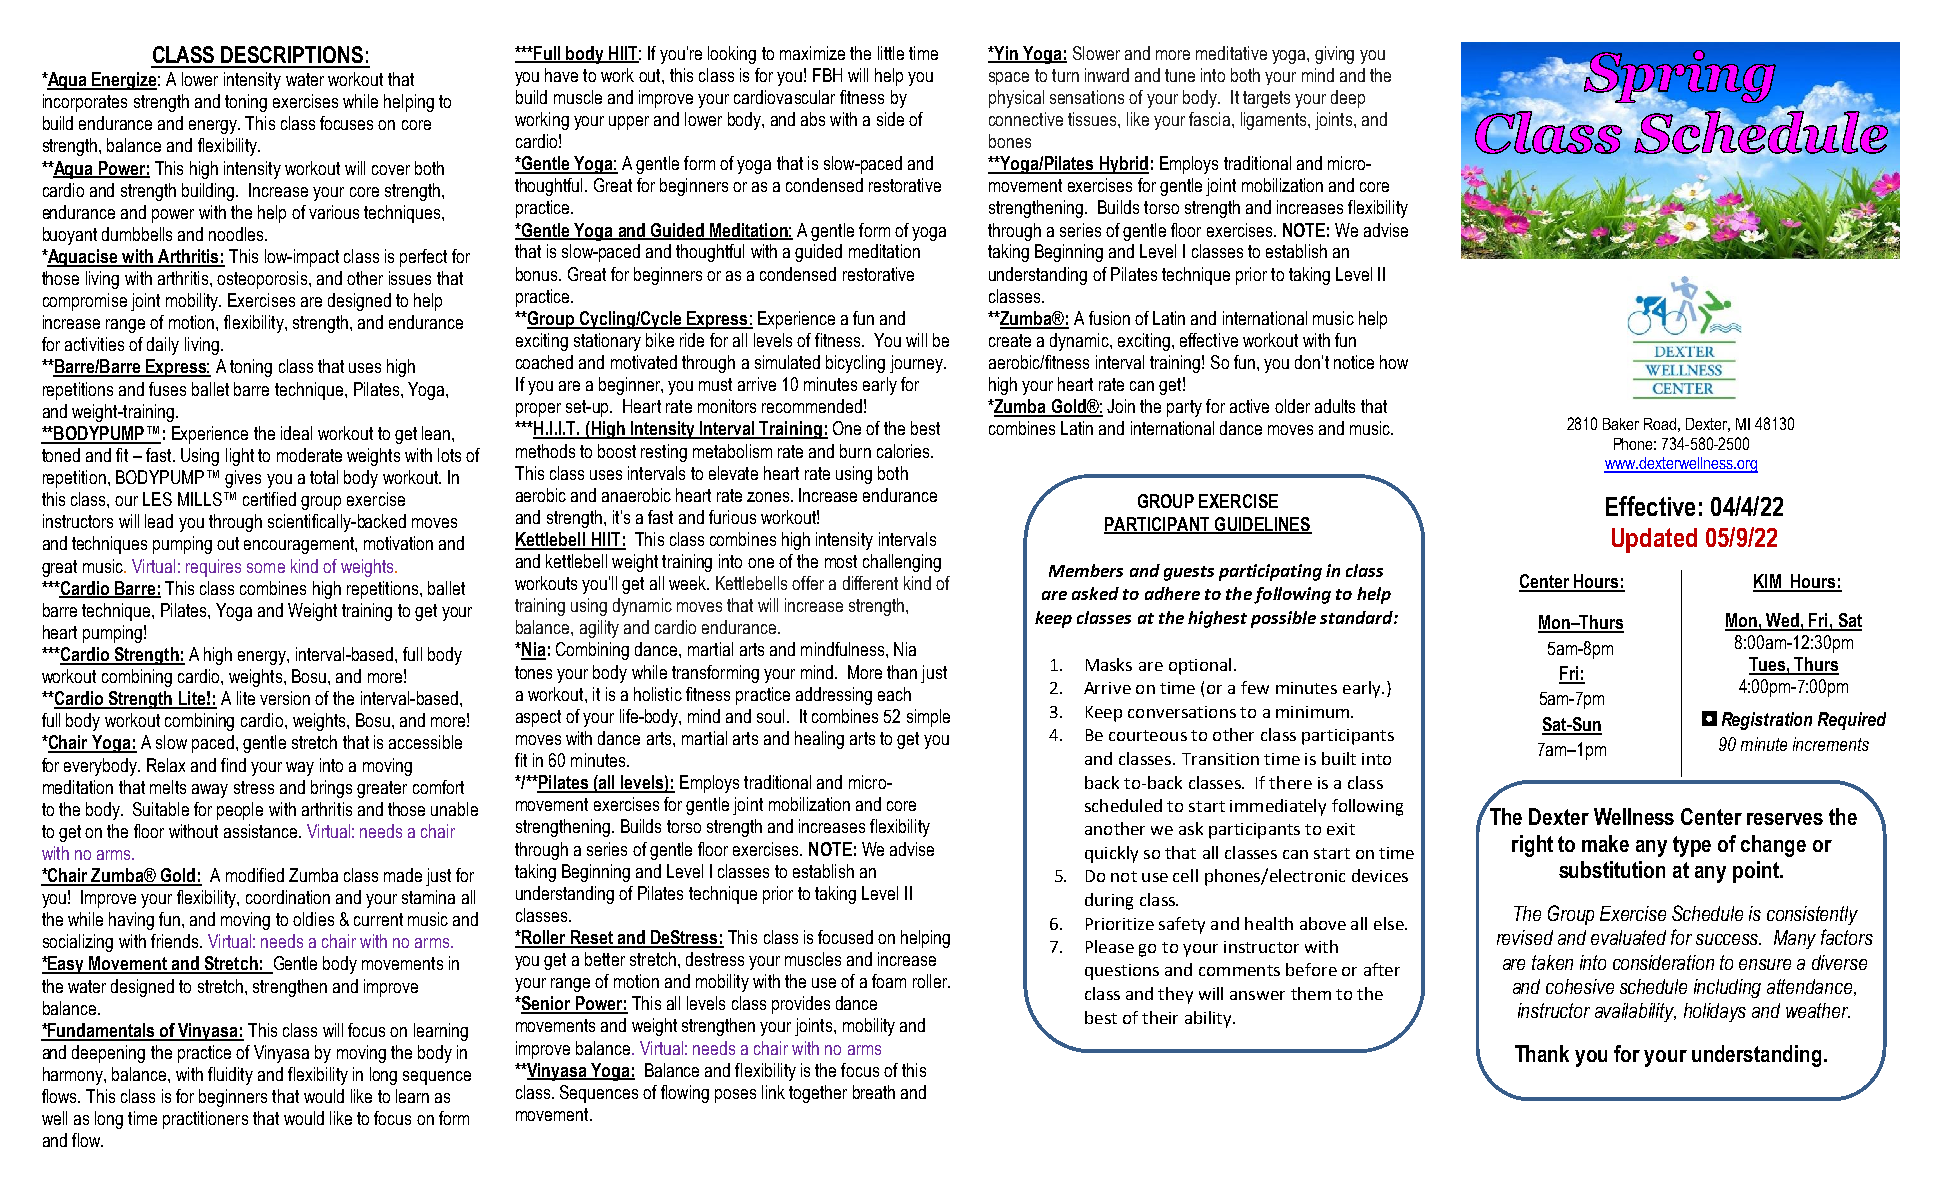 The width and height of the page is (1942, 1179). What do you see at coordinates (1334, 55) in the page?
I see `giving` at bounding box center [1334, 55].
